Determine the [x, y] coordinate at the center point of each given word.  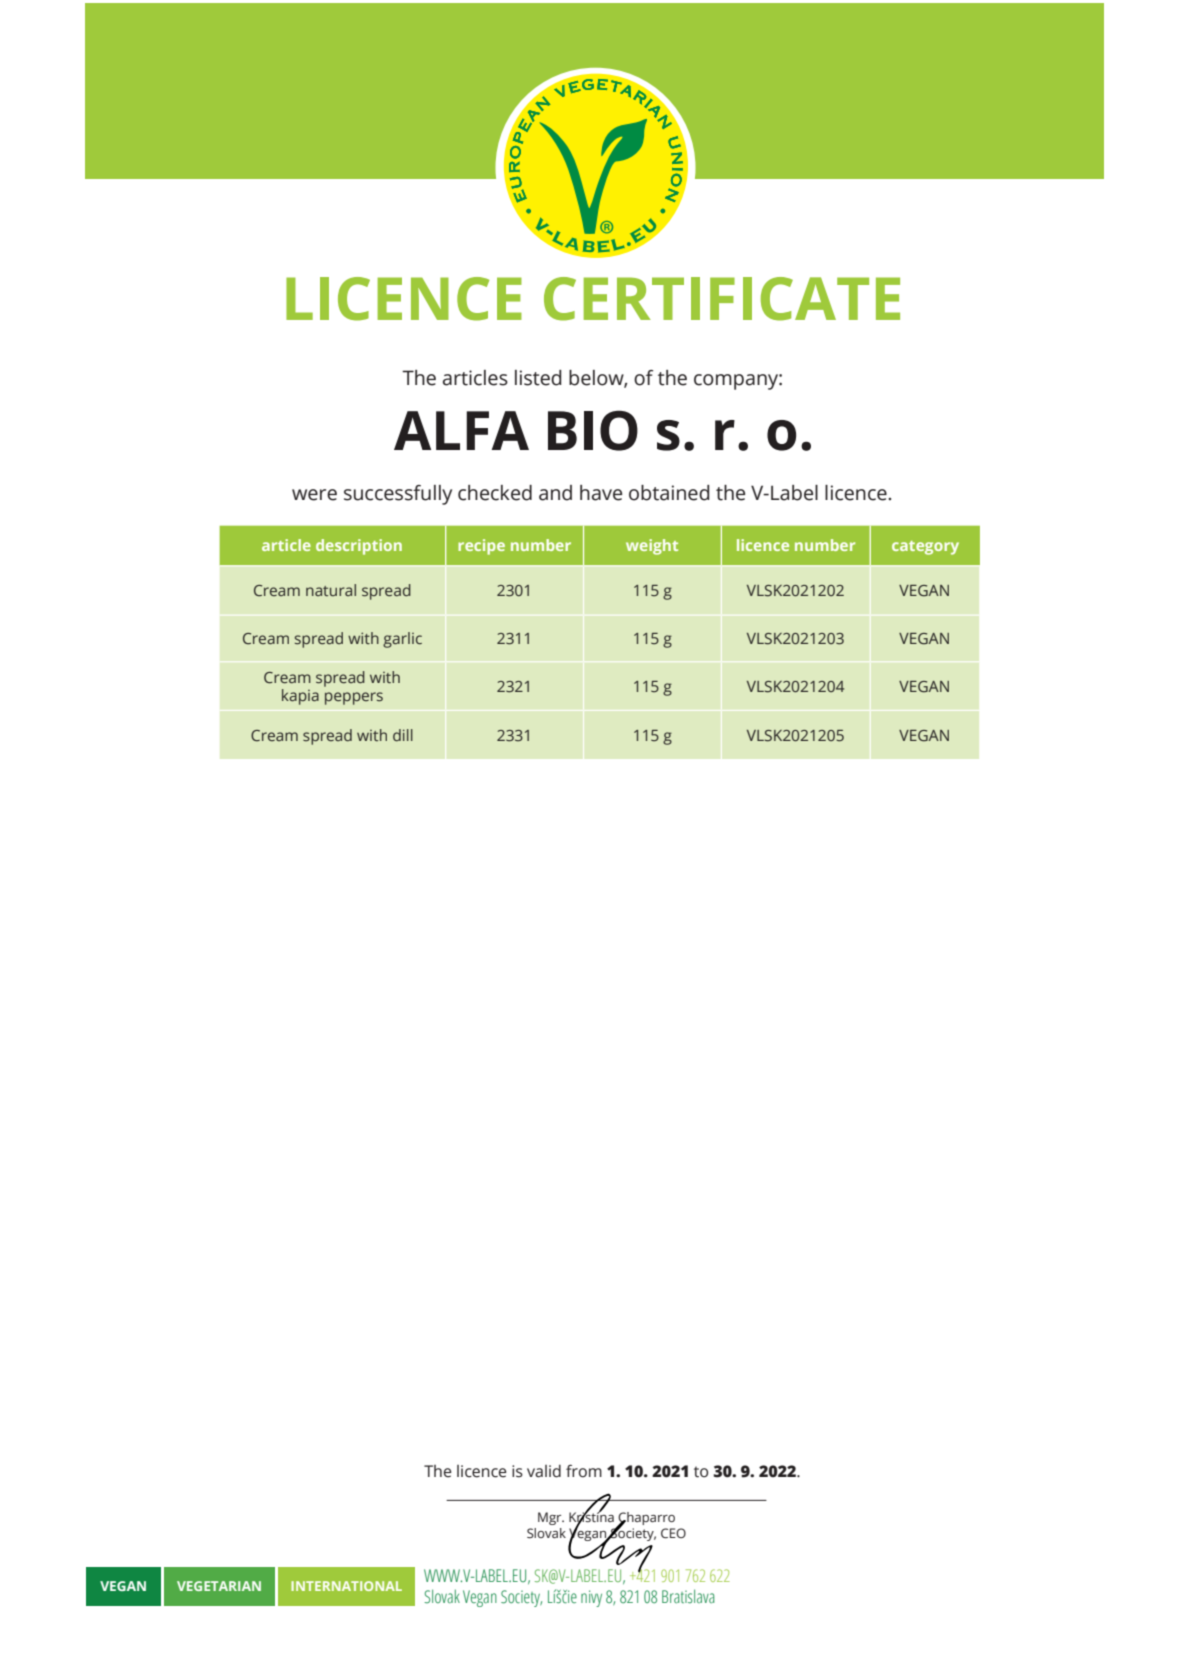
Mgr [551, 1518]
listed [538, 378]
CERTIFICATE [722, 299]
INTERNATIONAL [346, 1586]
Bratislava [688, 1596]
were [314, 495]
